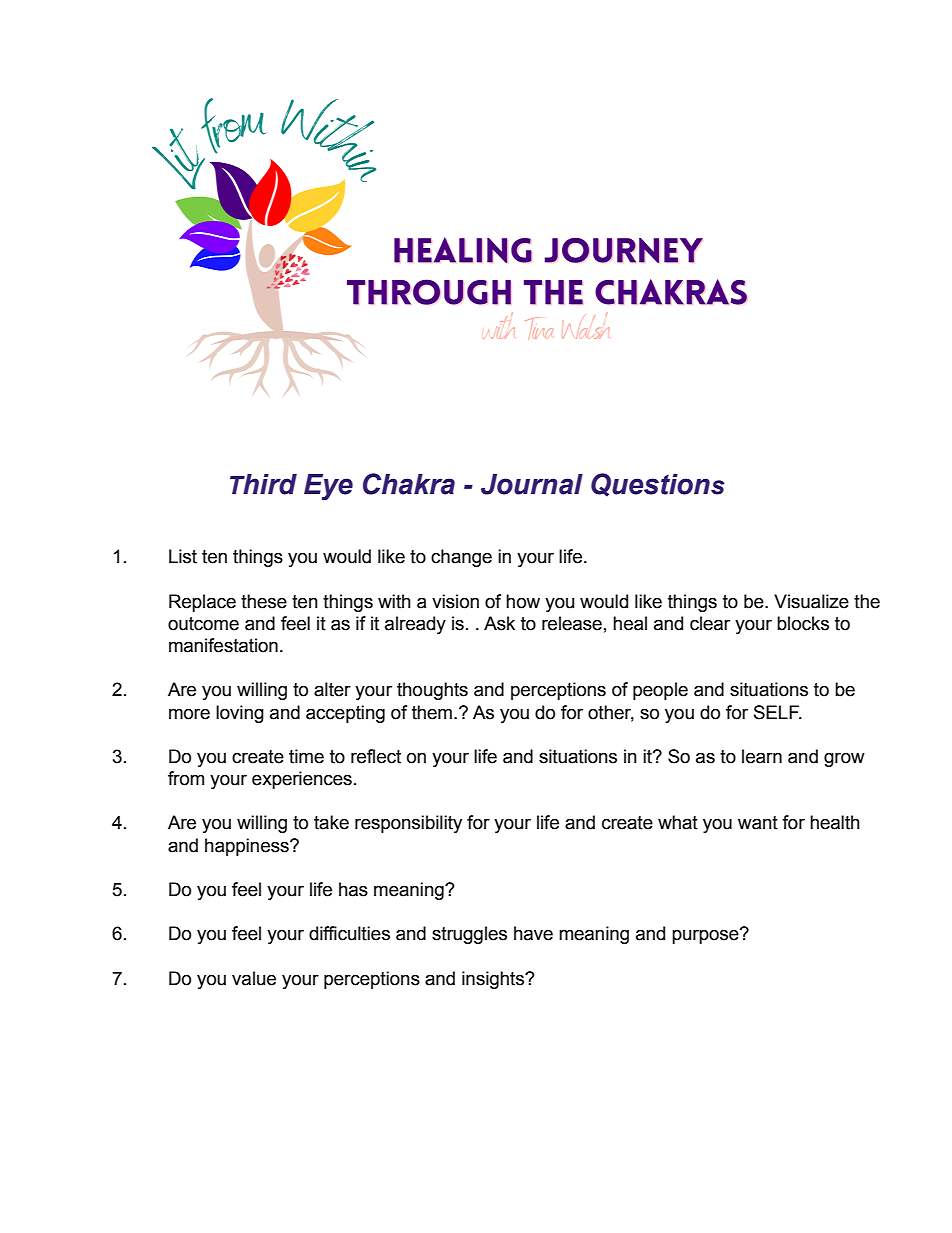  What do you see at coordinates (254, 978) in the document?
I see `value` at bounding box center [254, 978].
